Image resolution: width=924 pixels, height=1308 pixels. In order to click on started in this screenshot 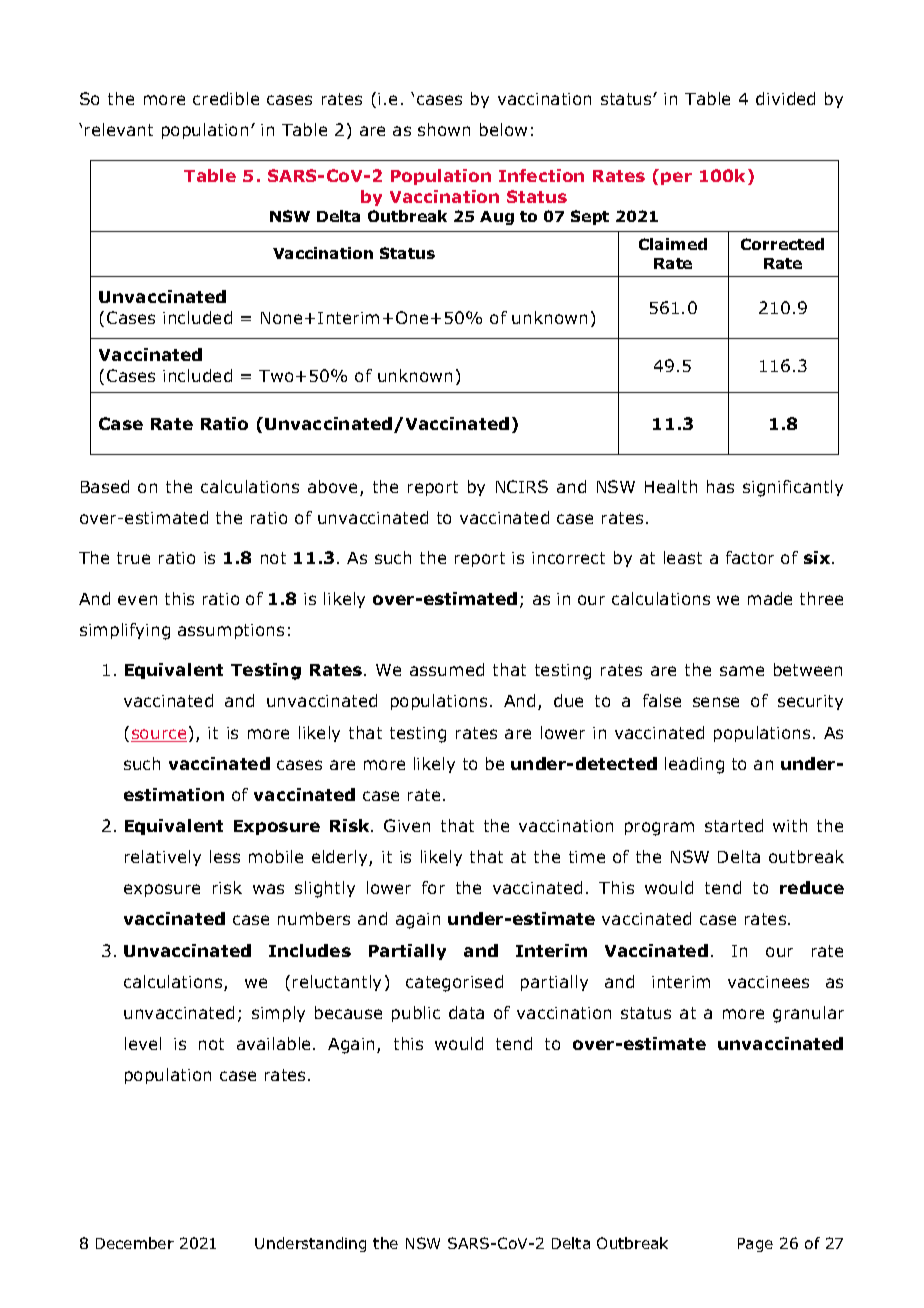, I will do `click(734, 825)`.
